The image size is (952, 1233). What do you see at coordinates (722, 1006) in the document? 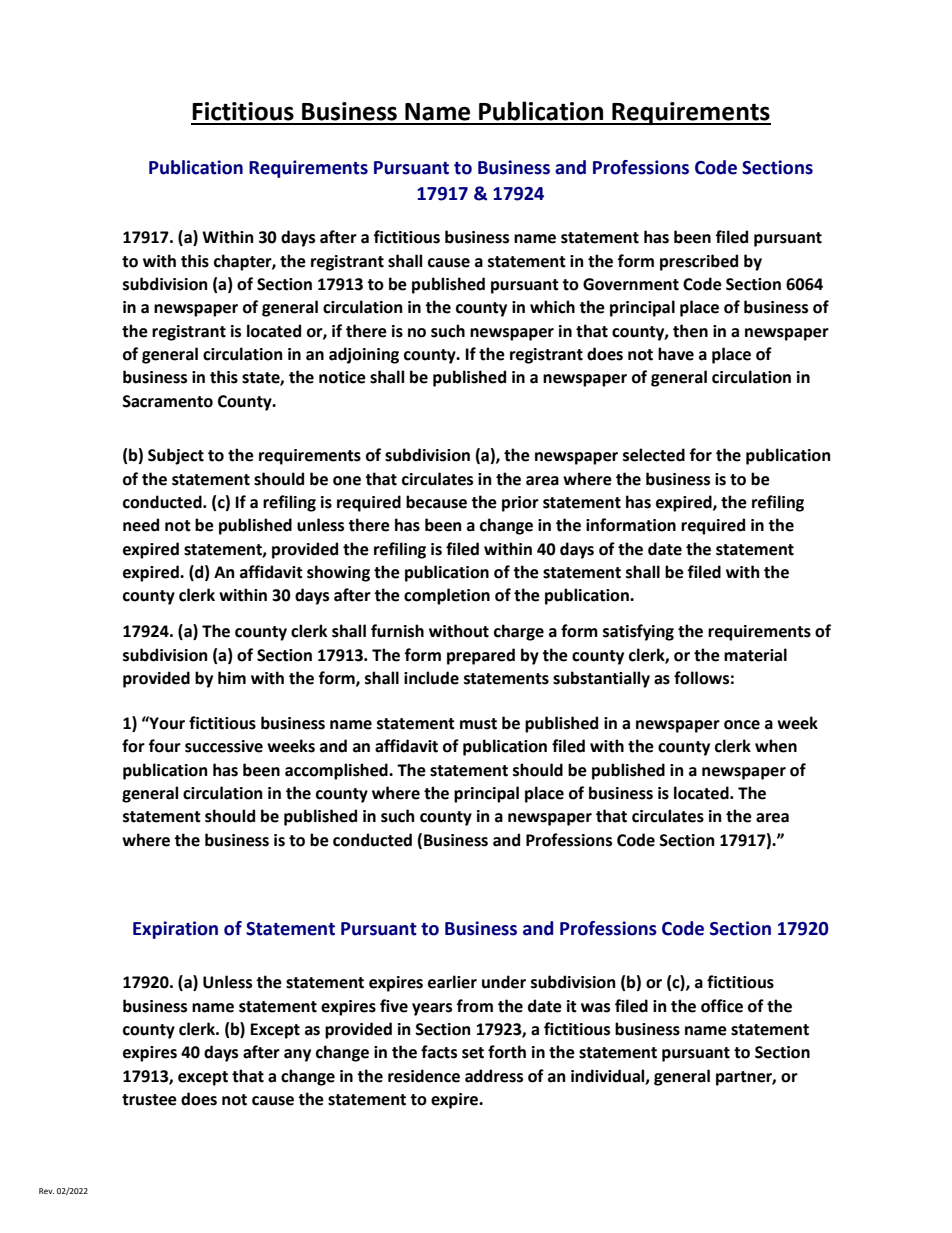
I see `office` at bounding box center [722, 1006].
